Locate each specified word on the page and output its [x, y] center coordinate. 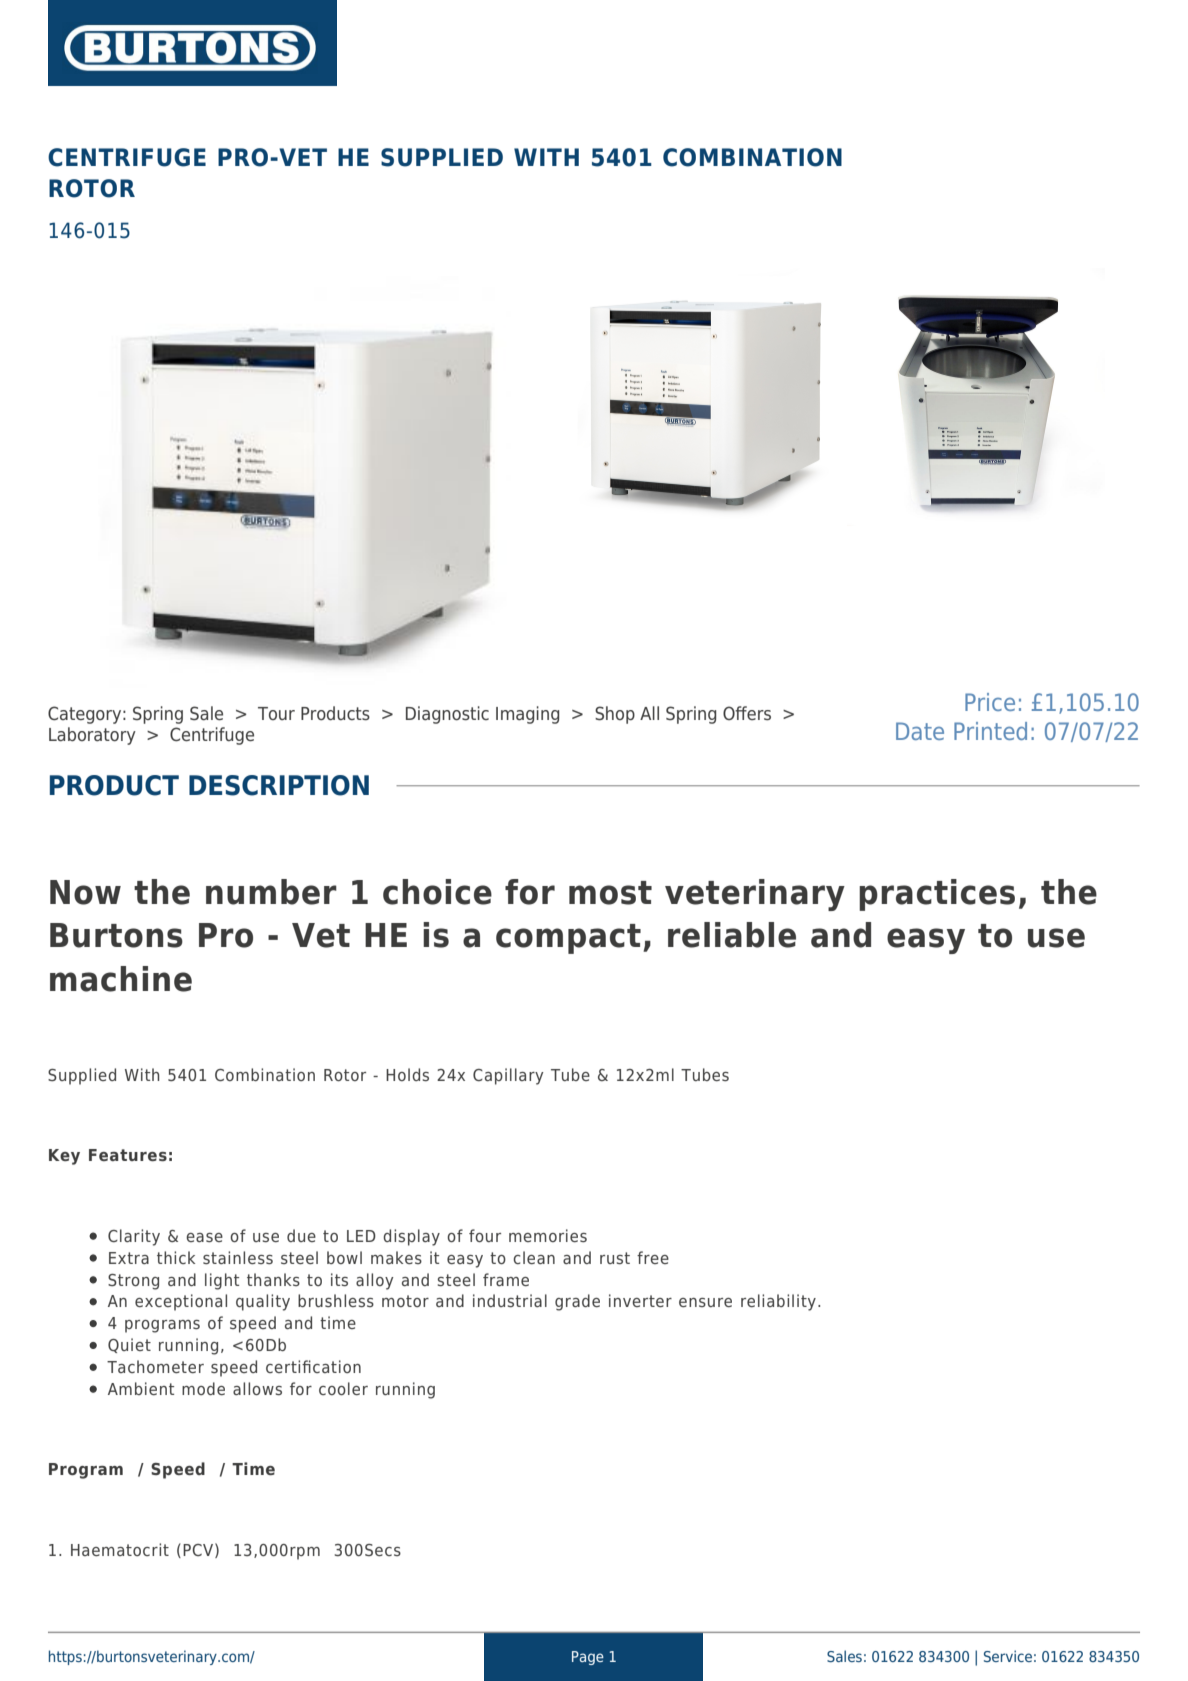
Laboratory [92, 736]
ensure [705, 1302]
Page [588, 1658]
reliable [732, 935]
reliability [778, 1302]
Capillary [508, 1076]
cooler [343, 1388]
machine [121, 979]
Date [920, 731]
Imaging [527, 715]
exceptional [181, 1302]
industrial [510, 1300]
